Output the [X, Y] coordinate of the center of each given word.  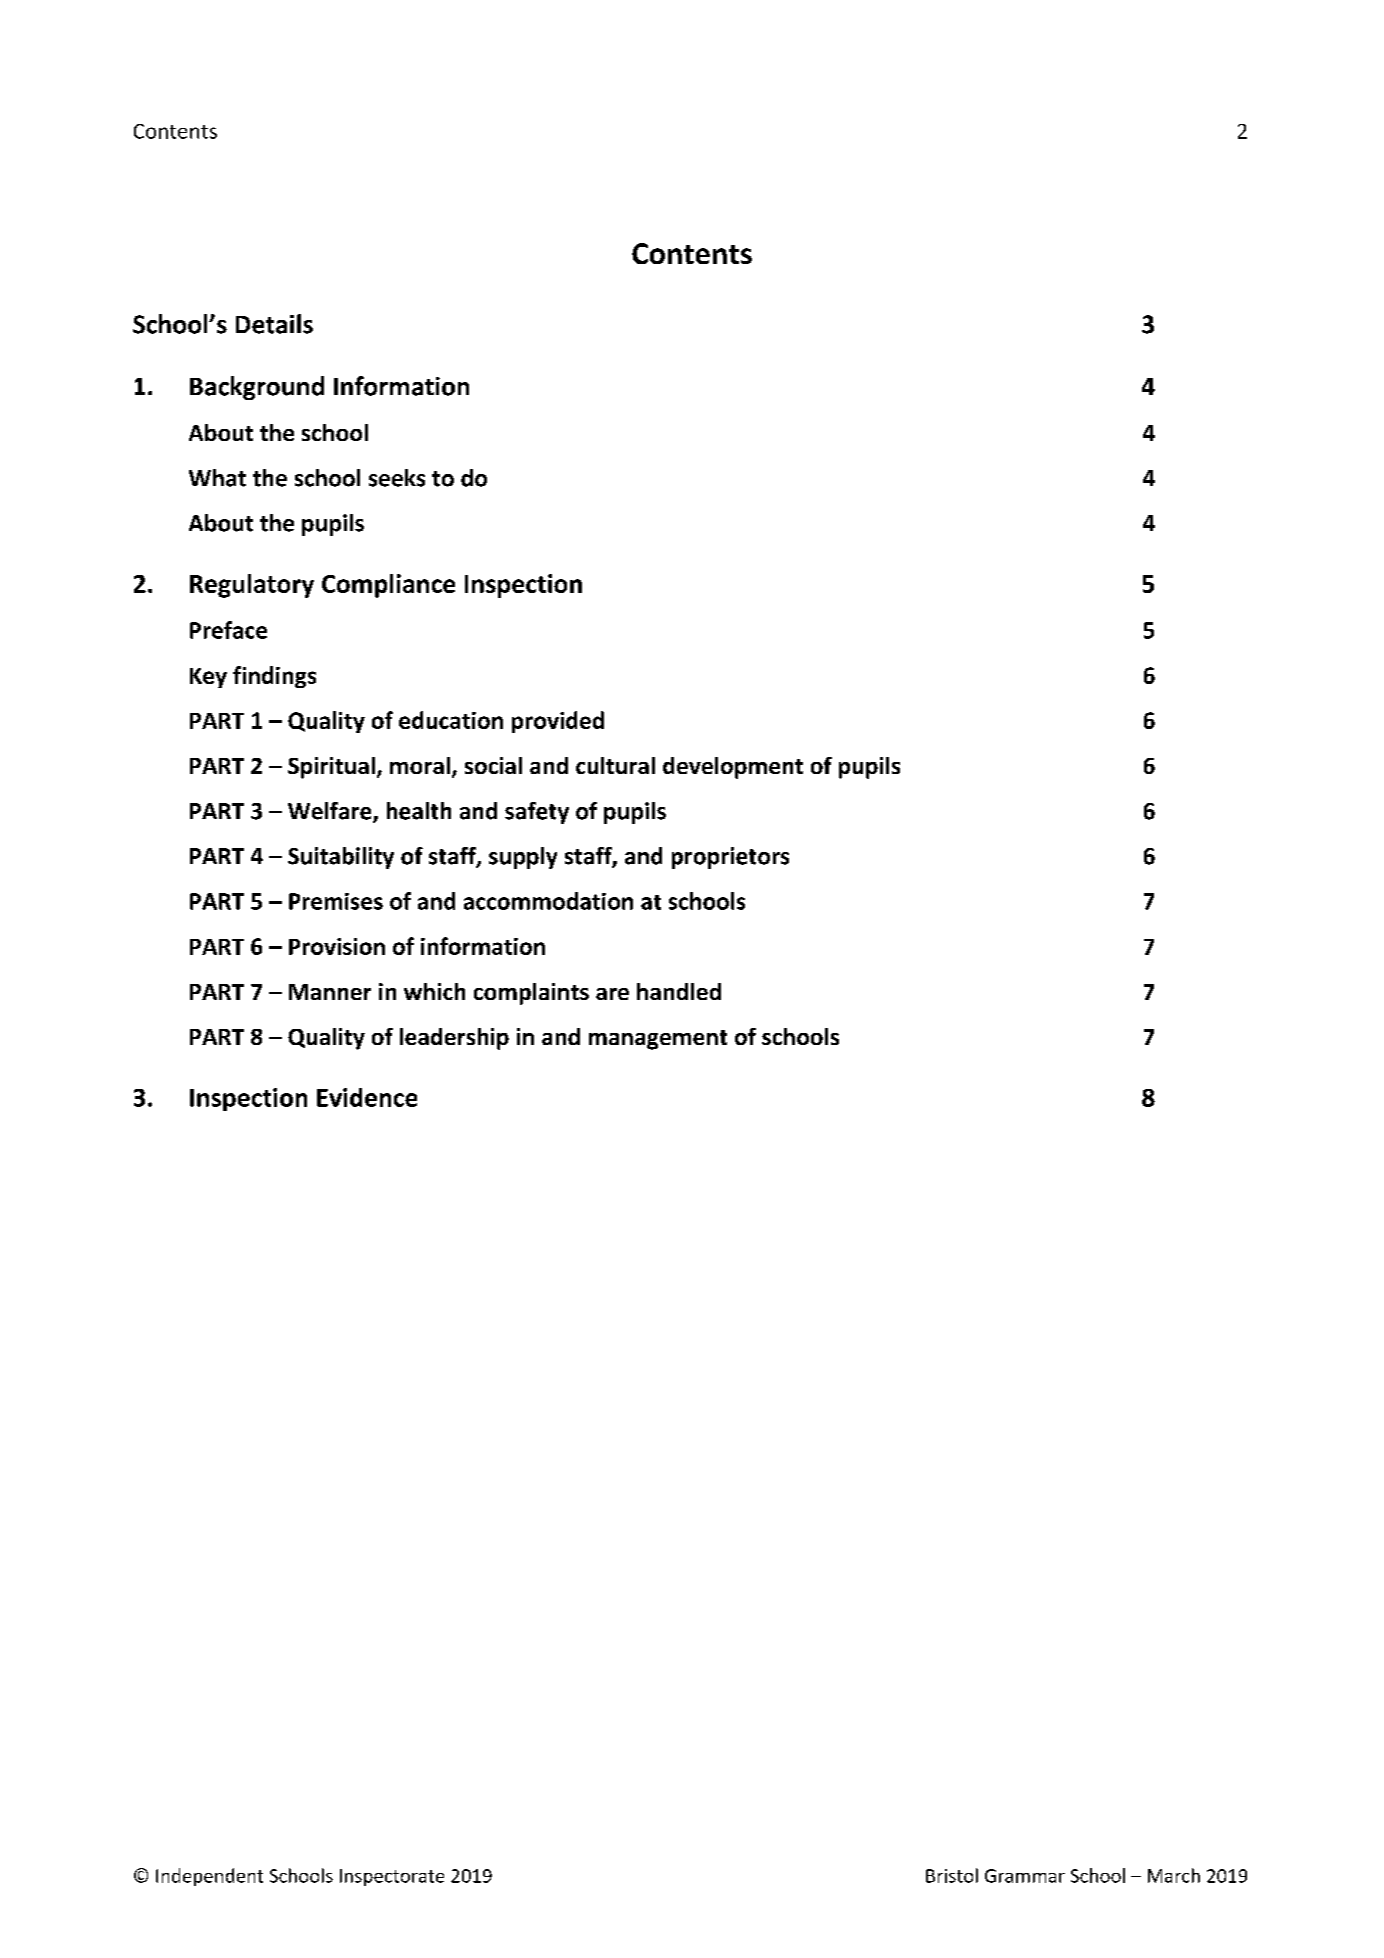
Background [257, 388]
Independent [209, 1877]
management [658, 1040]
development [733, 768]
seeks [397, 478]
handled [679, 991]
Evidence [367, 1097]
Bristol [952, 1875]
